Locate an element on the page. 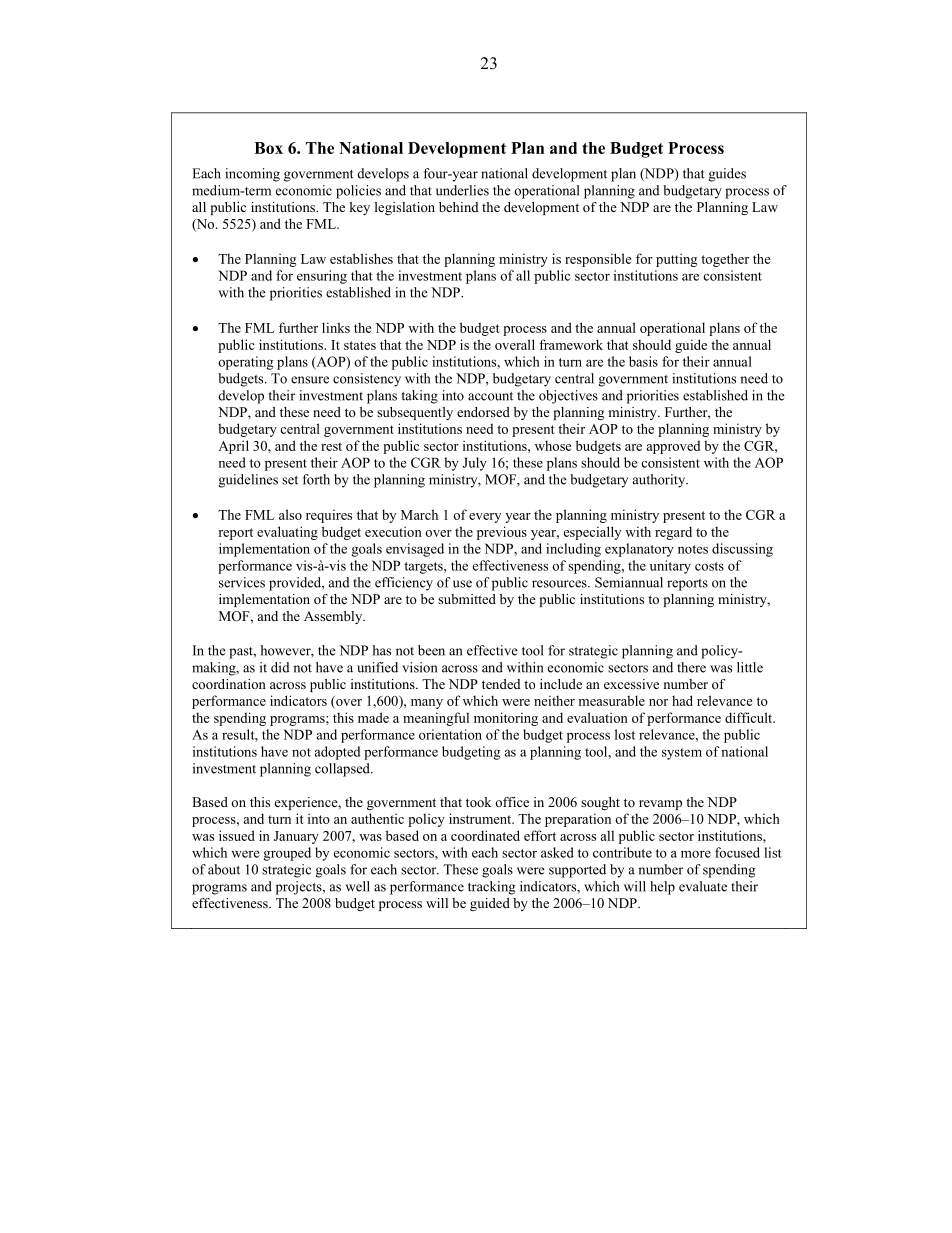 The width and height of the page is (952, 1233). did is located at coordinates (280, 667).
